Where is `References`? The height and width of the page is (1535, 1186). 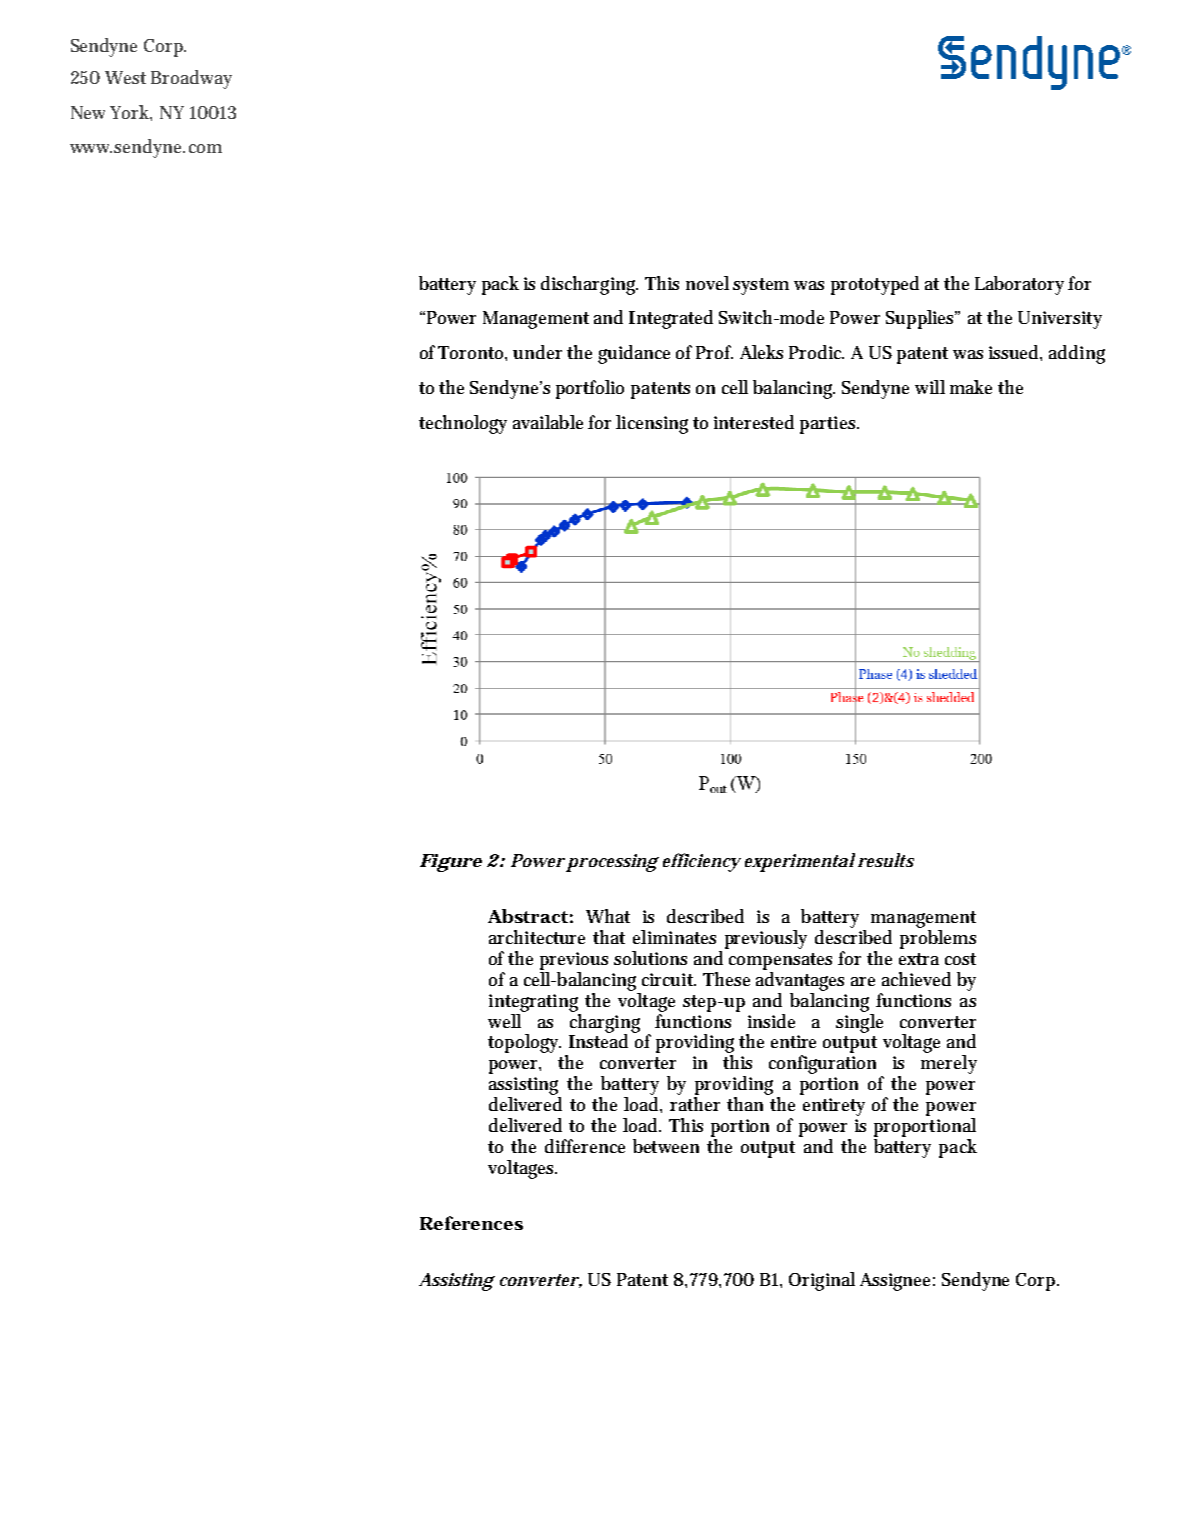
References is located at coordinates (471, 1223).
